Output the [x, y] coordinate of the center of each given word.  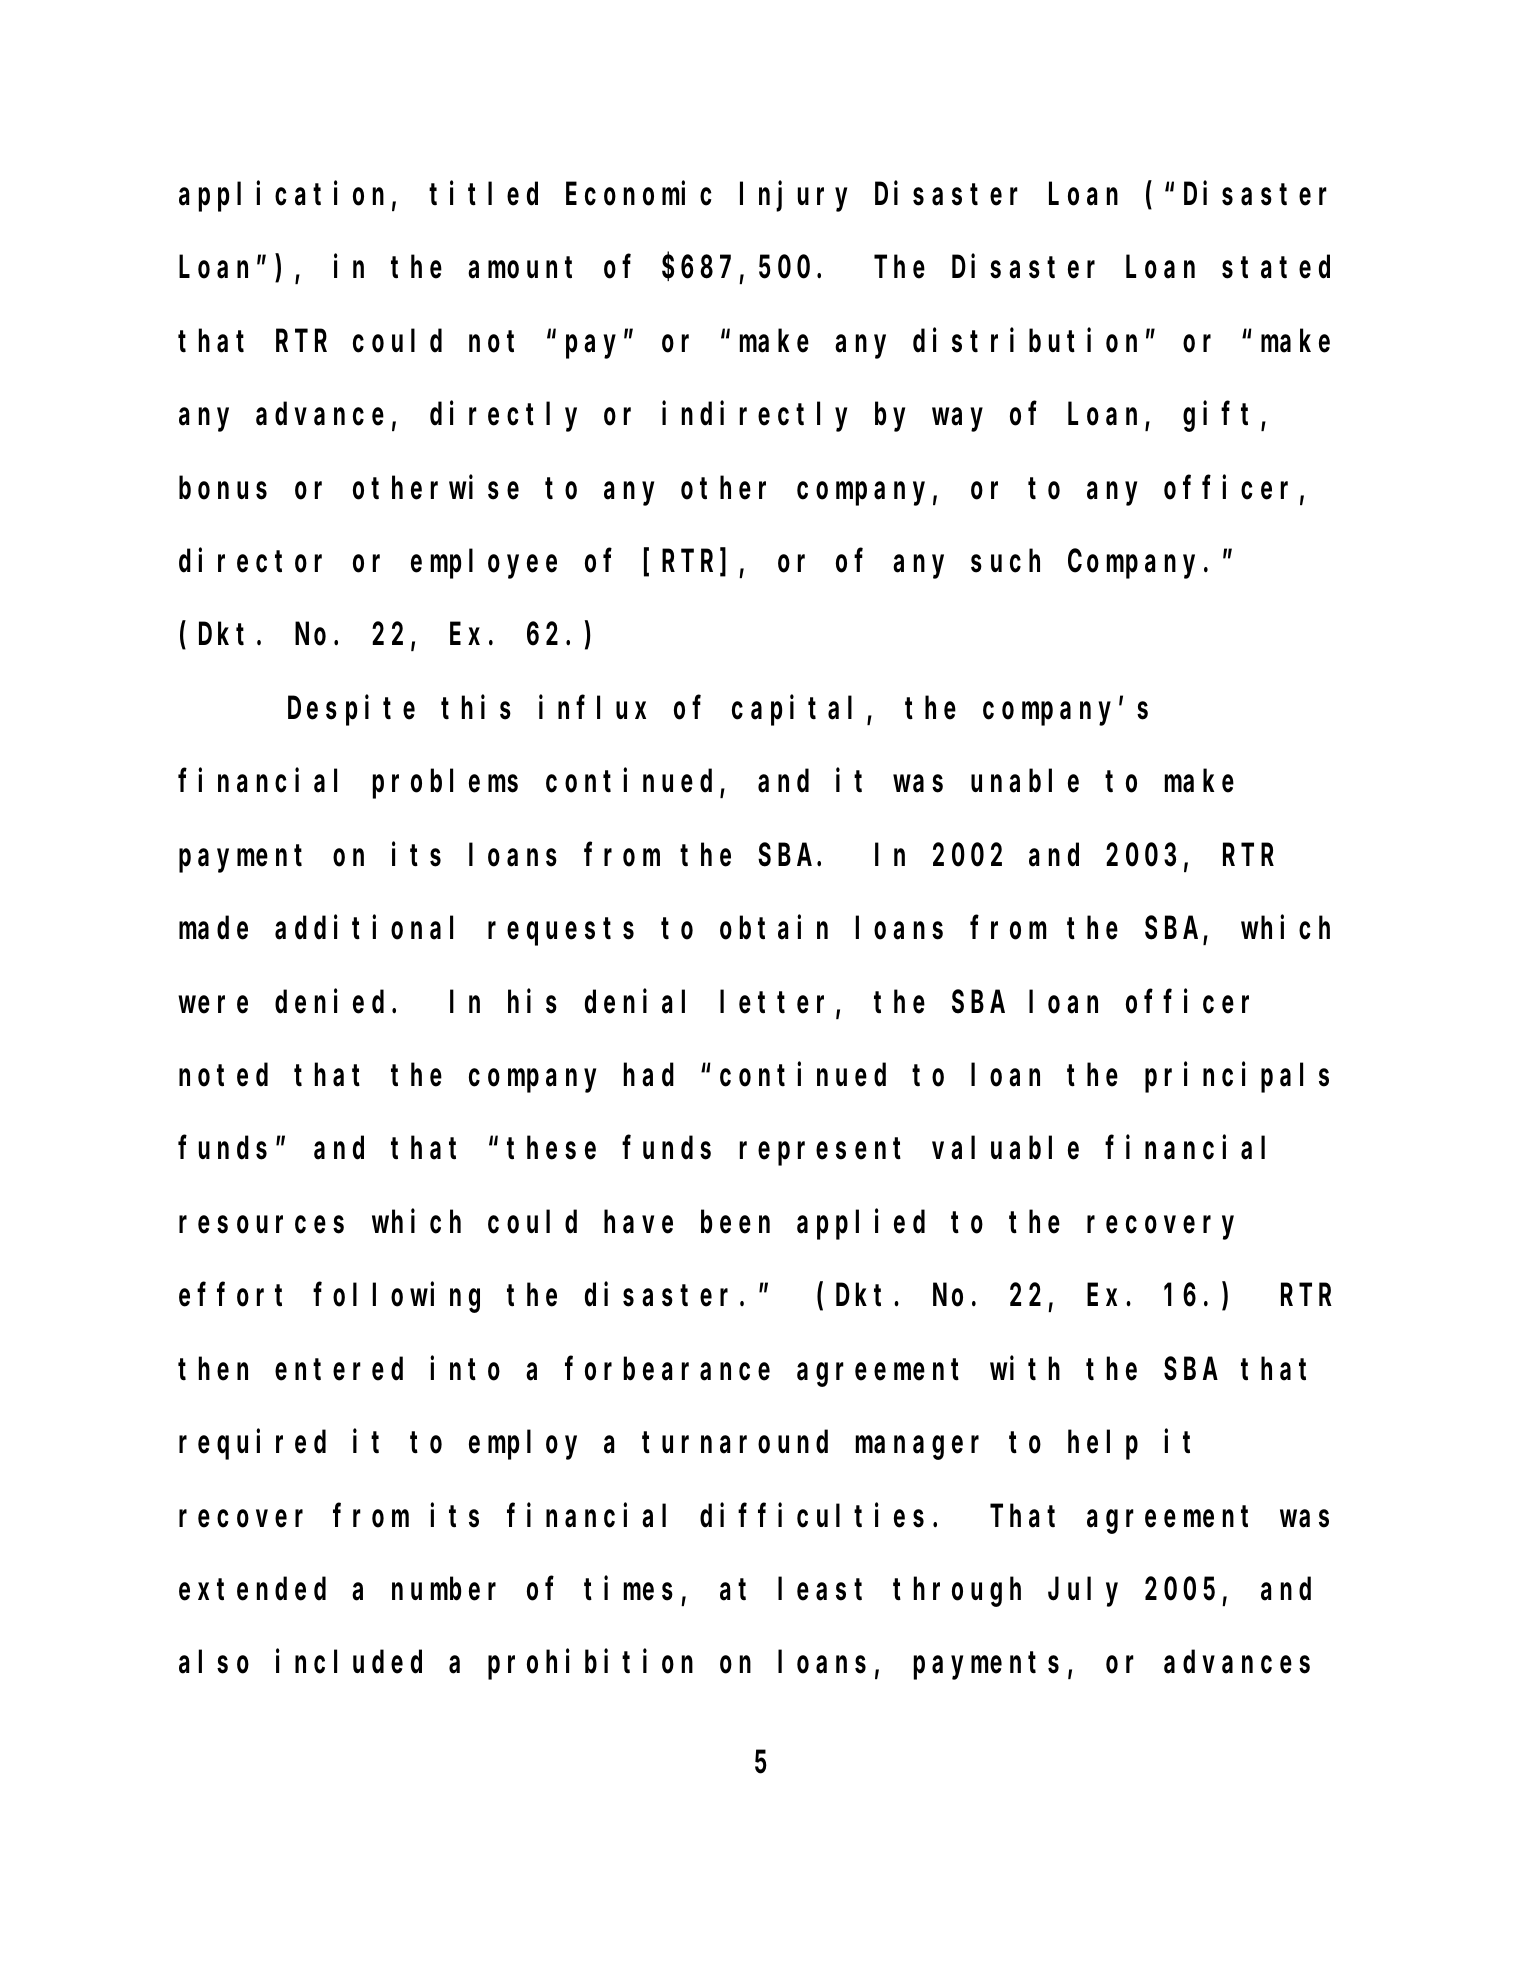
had [649, 1075]
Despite [351, 711]
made [213, 928]
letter [778, 1003]
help [1103, 1445]
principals [1237, 1078]
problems [445, 784]
